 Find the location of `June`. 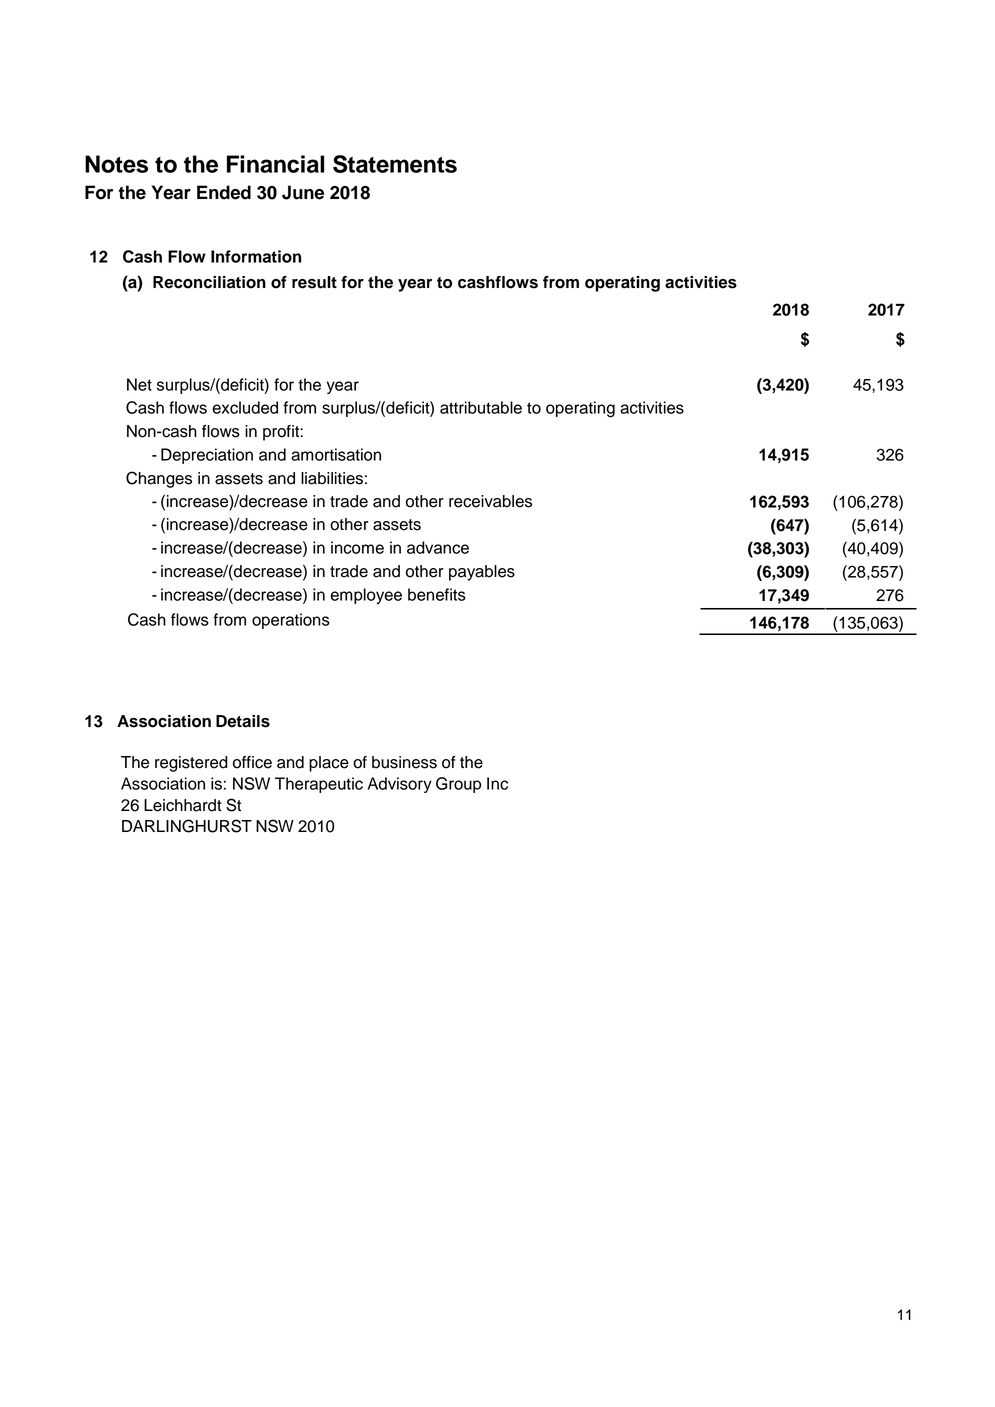

June is located at coordinates (303, 192).
